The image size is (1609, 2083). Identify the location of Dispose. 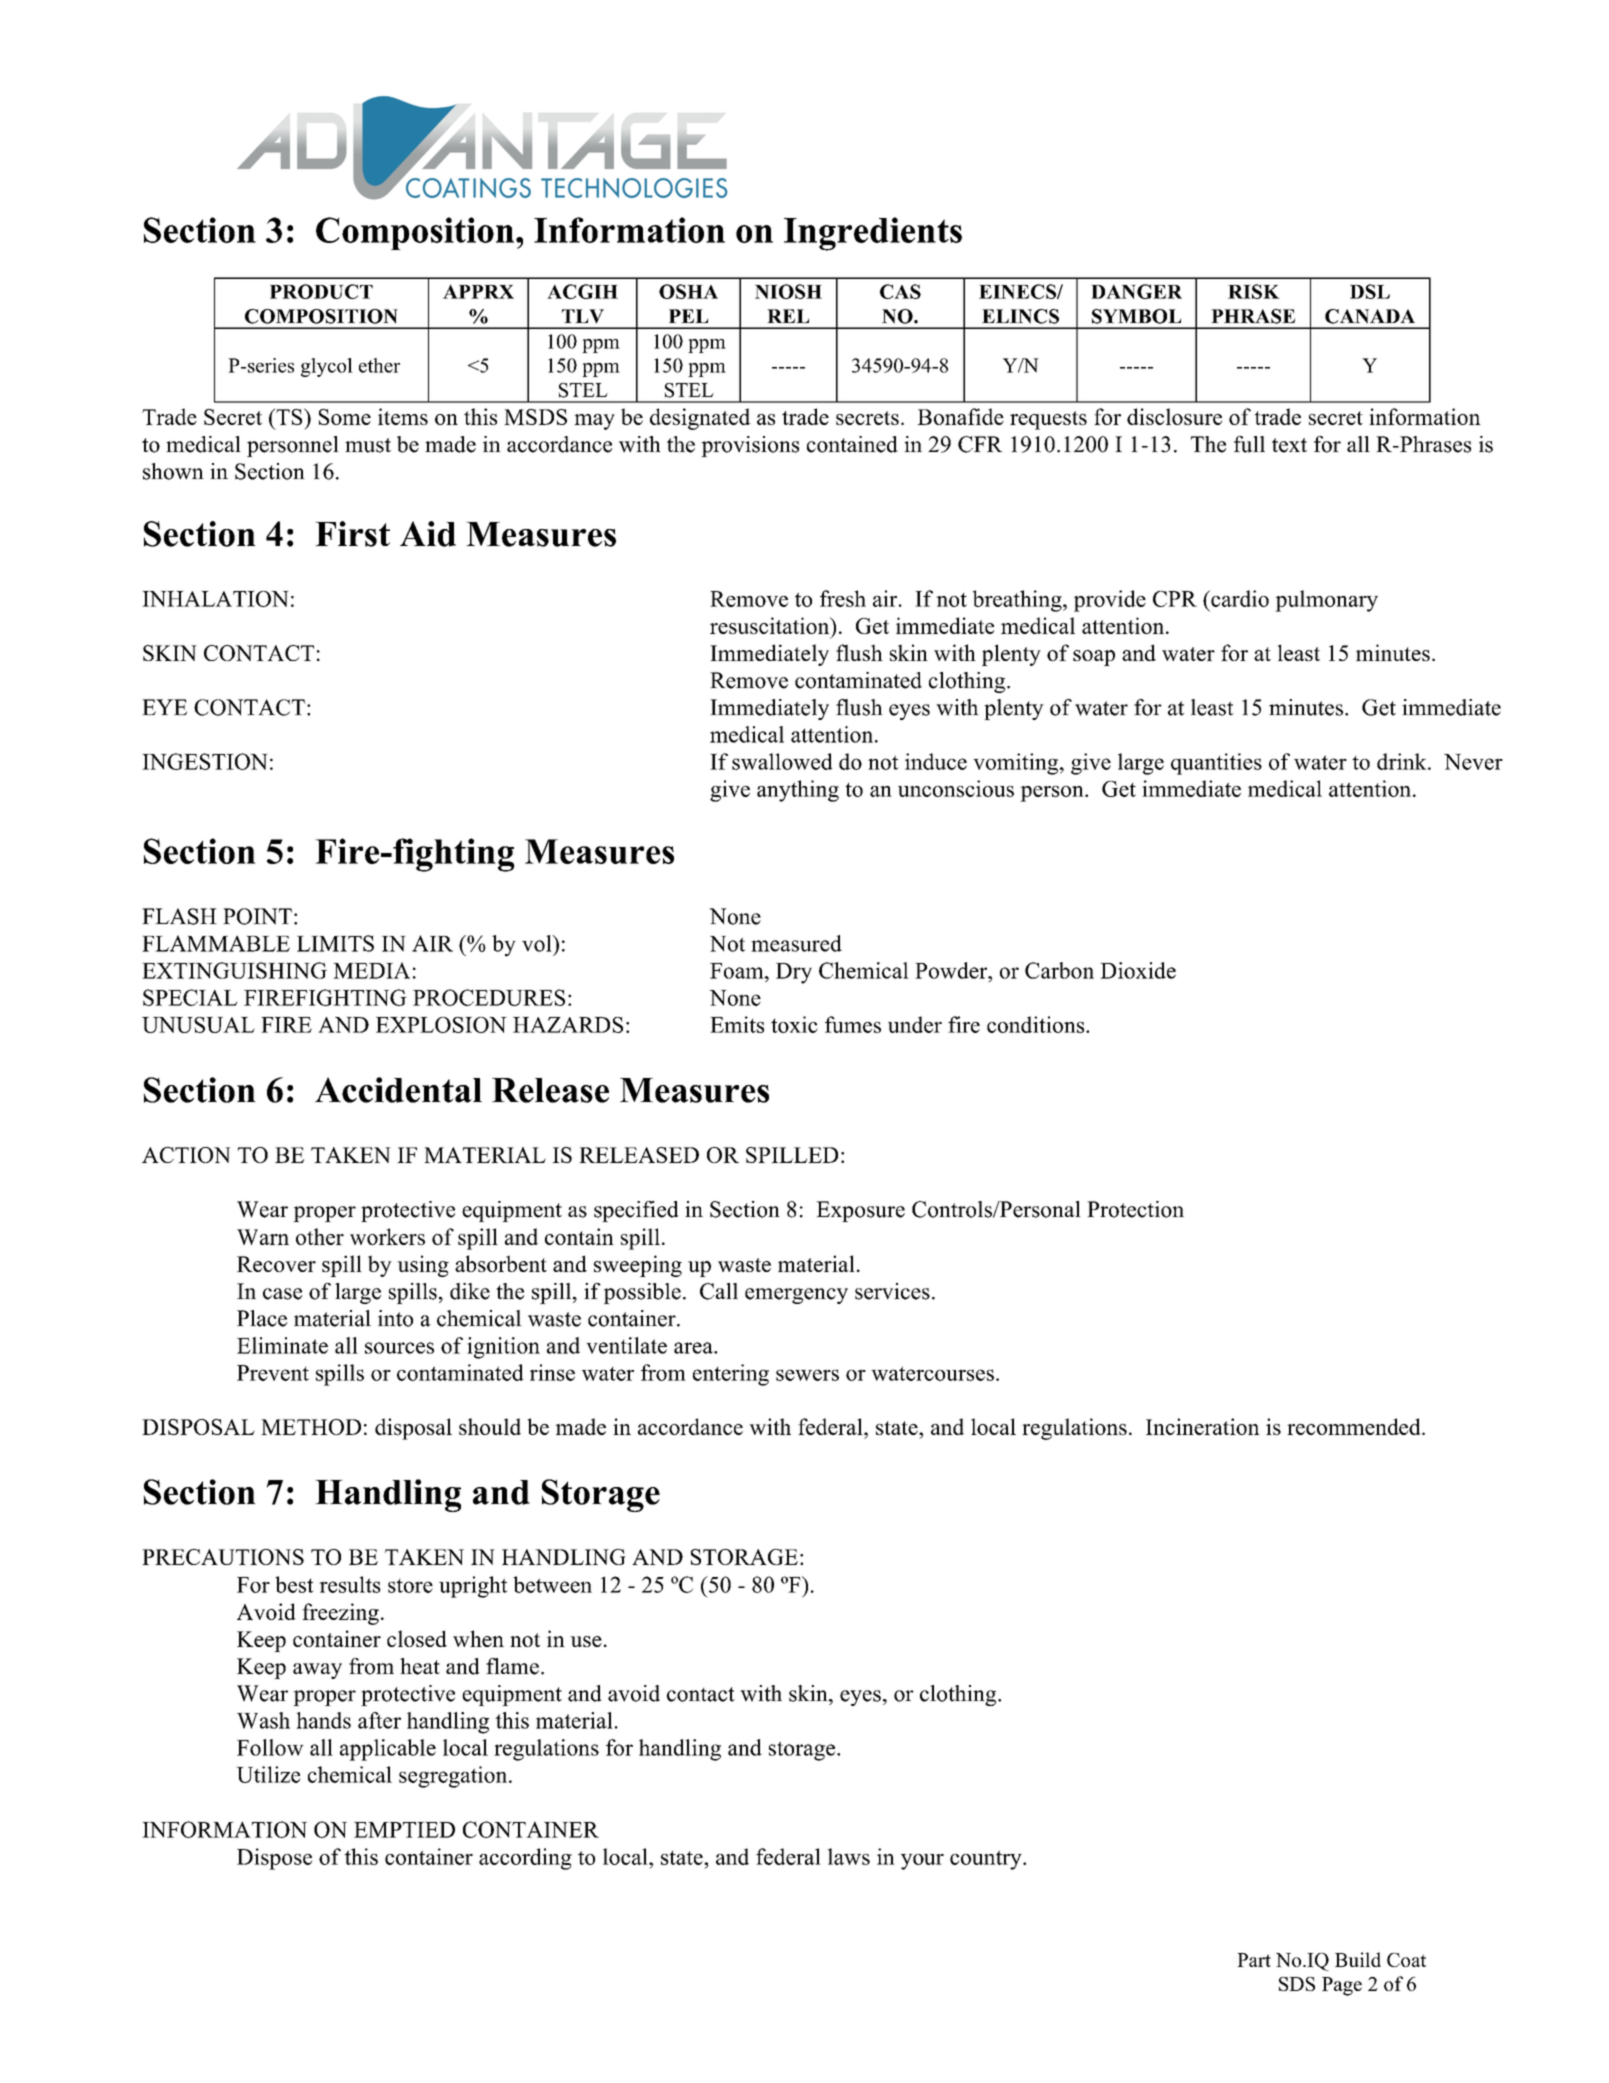
(274, 1859).
